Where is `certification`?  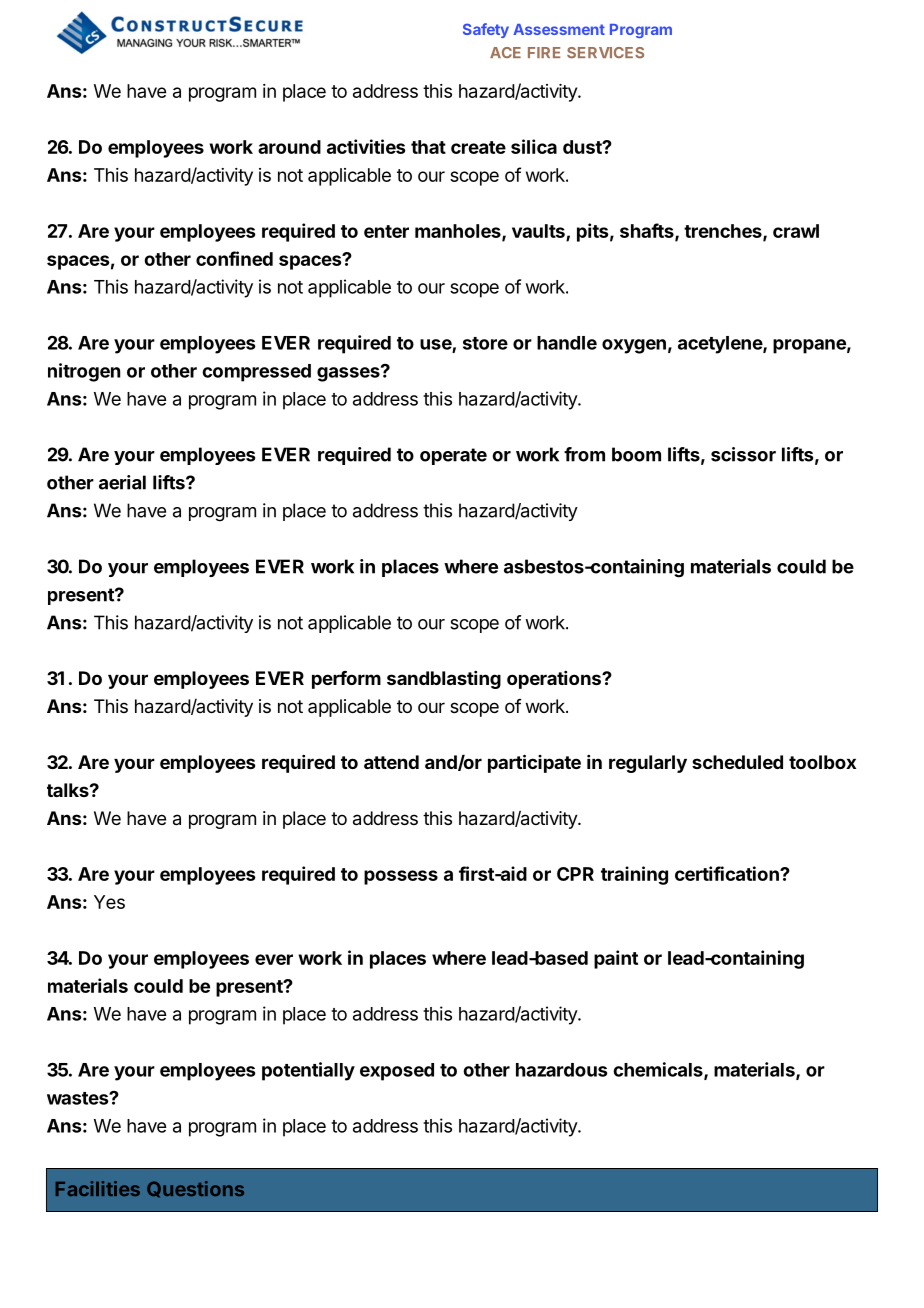
certification is located at coordinates (728, 873).
